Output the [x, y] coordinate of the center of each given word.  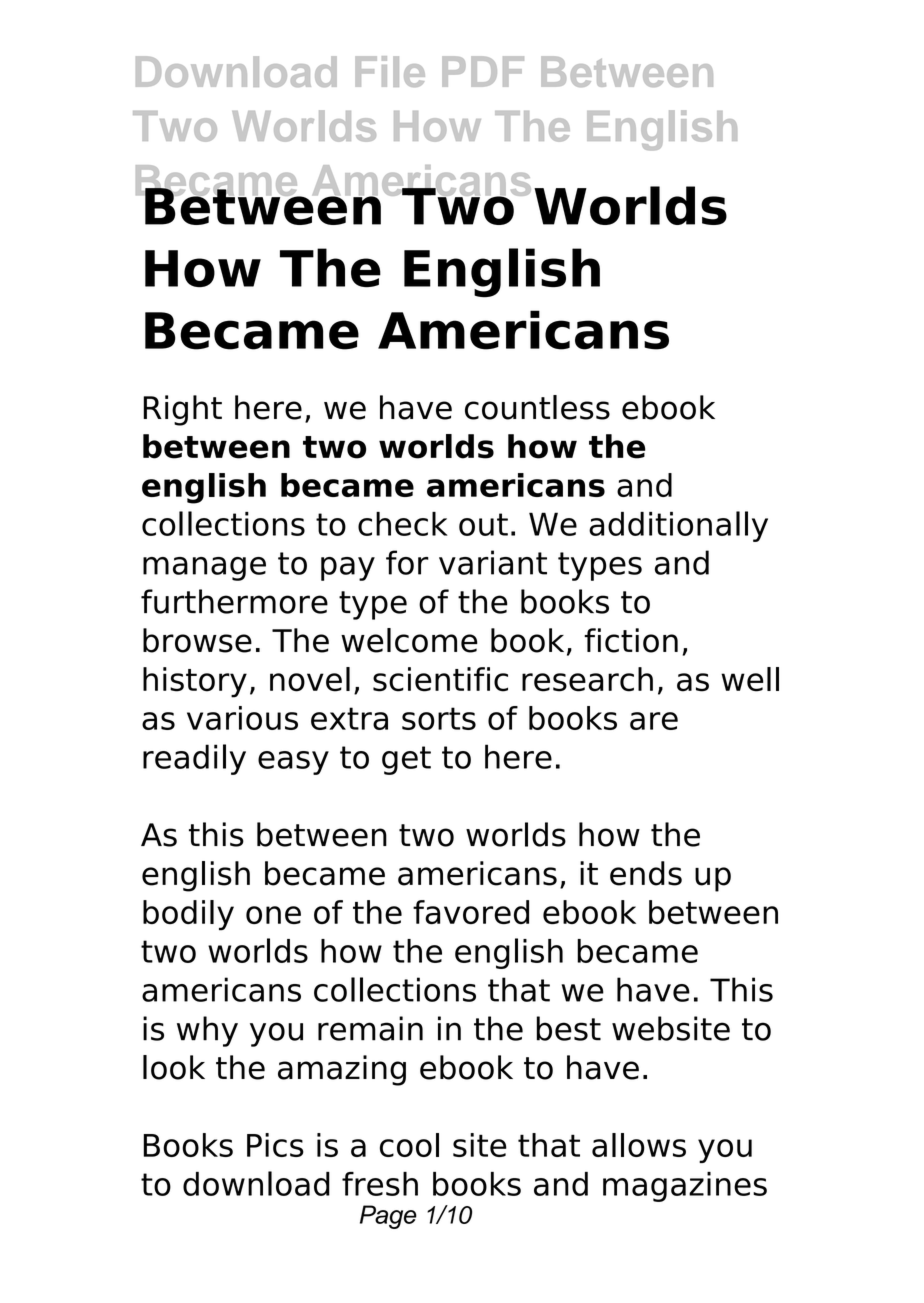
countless [537, 407]
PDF [483, 71]
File [390, 71]
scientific [440, 679]
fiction [631, 640]
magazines [685, 1187]
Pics [275, 1145]
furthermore [234, 601]
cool [409, 1145]
